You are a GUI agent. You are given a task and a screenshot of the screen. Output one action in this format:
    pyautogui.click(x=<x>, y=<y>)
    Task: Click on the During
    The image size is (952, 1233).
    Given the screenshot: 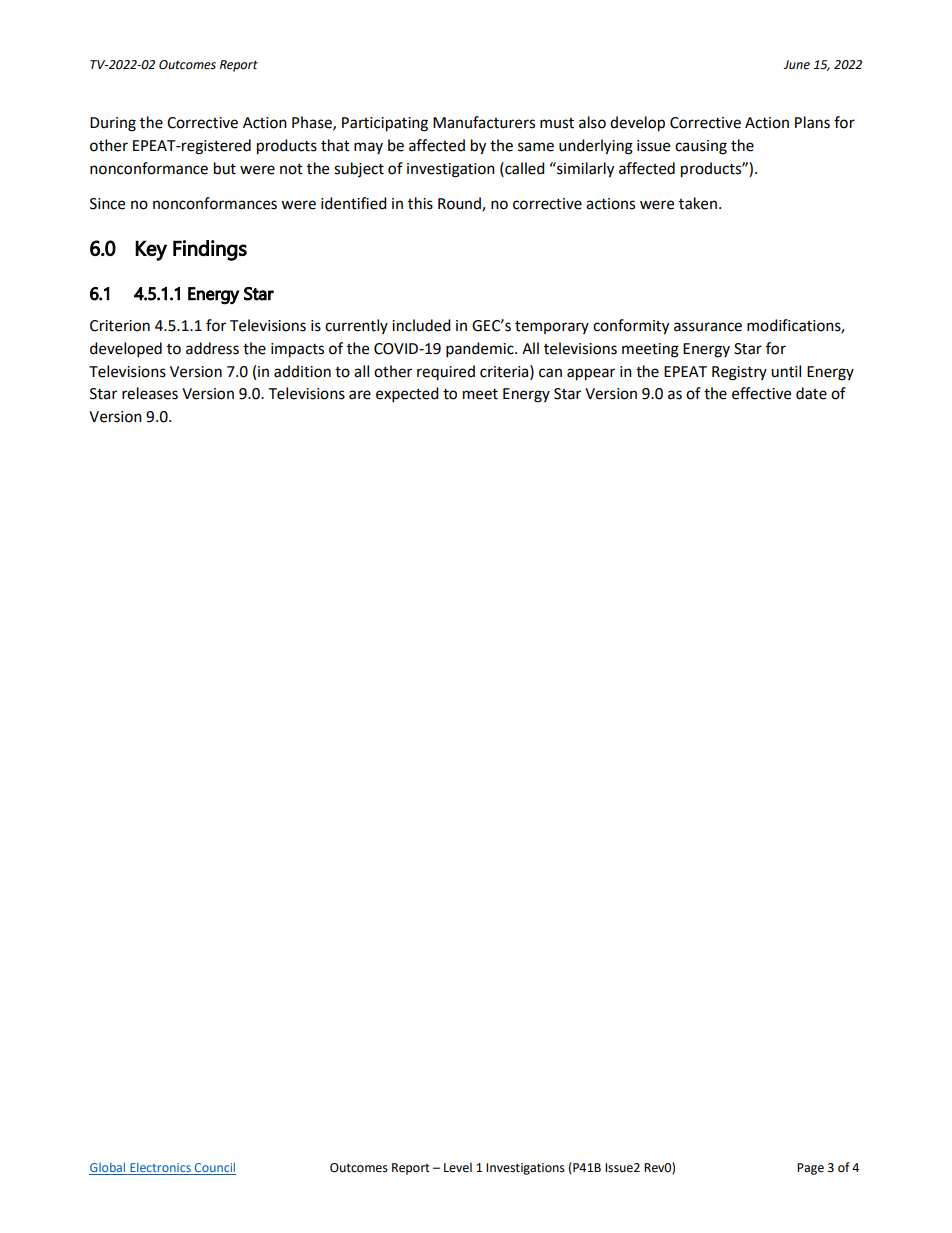 What is the action you would take?
    pyautogui.click(x=113, y=124)
